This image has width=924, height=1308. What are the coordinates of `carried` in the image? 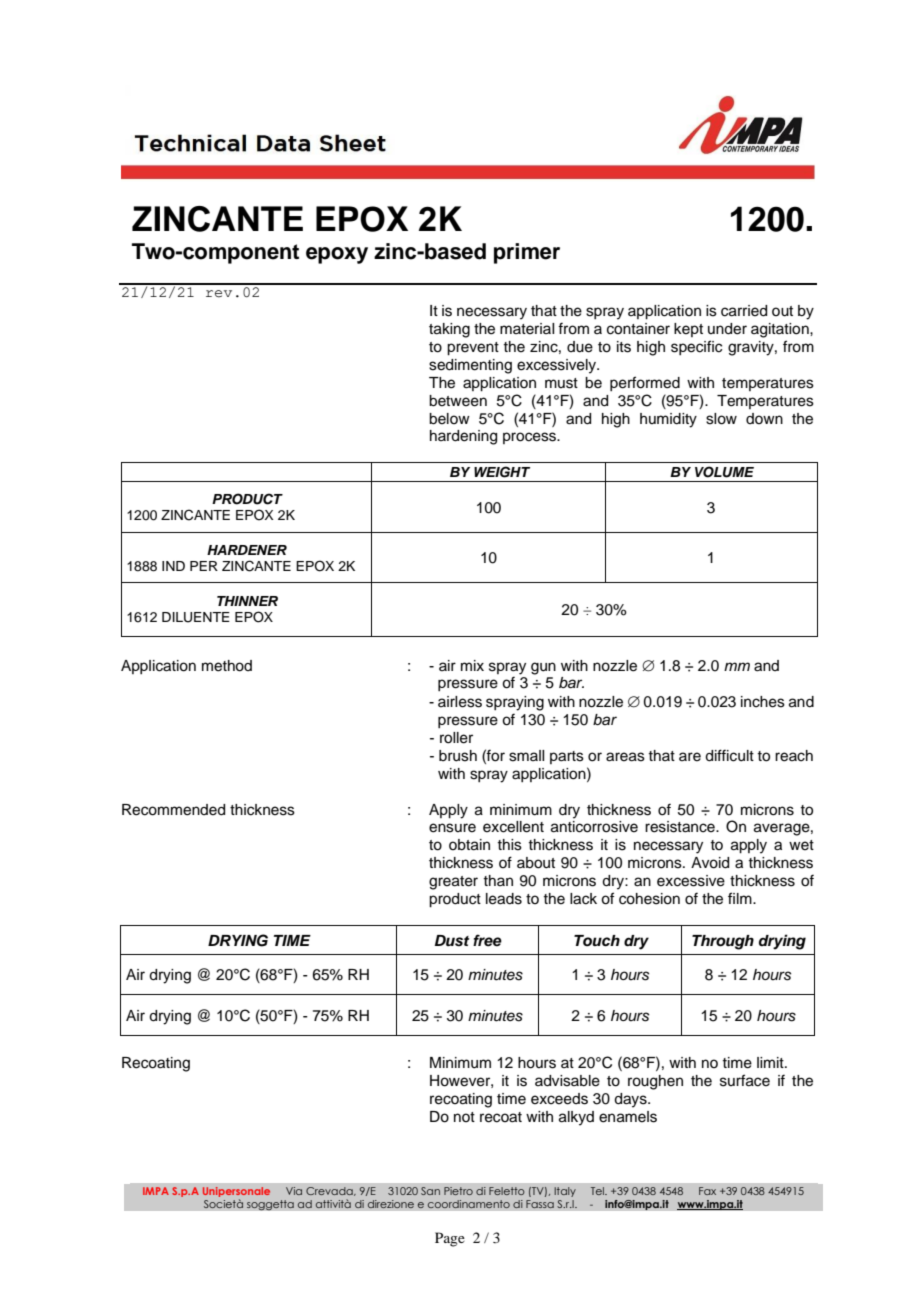 It's located at (744, 311).
